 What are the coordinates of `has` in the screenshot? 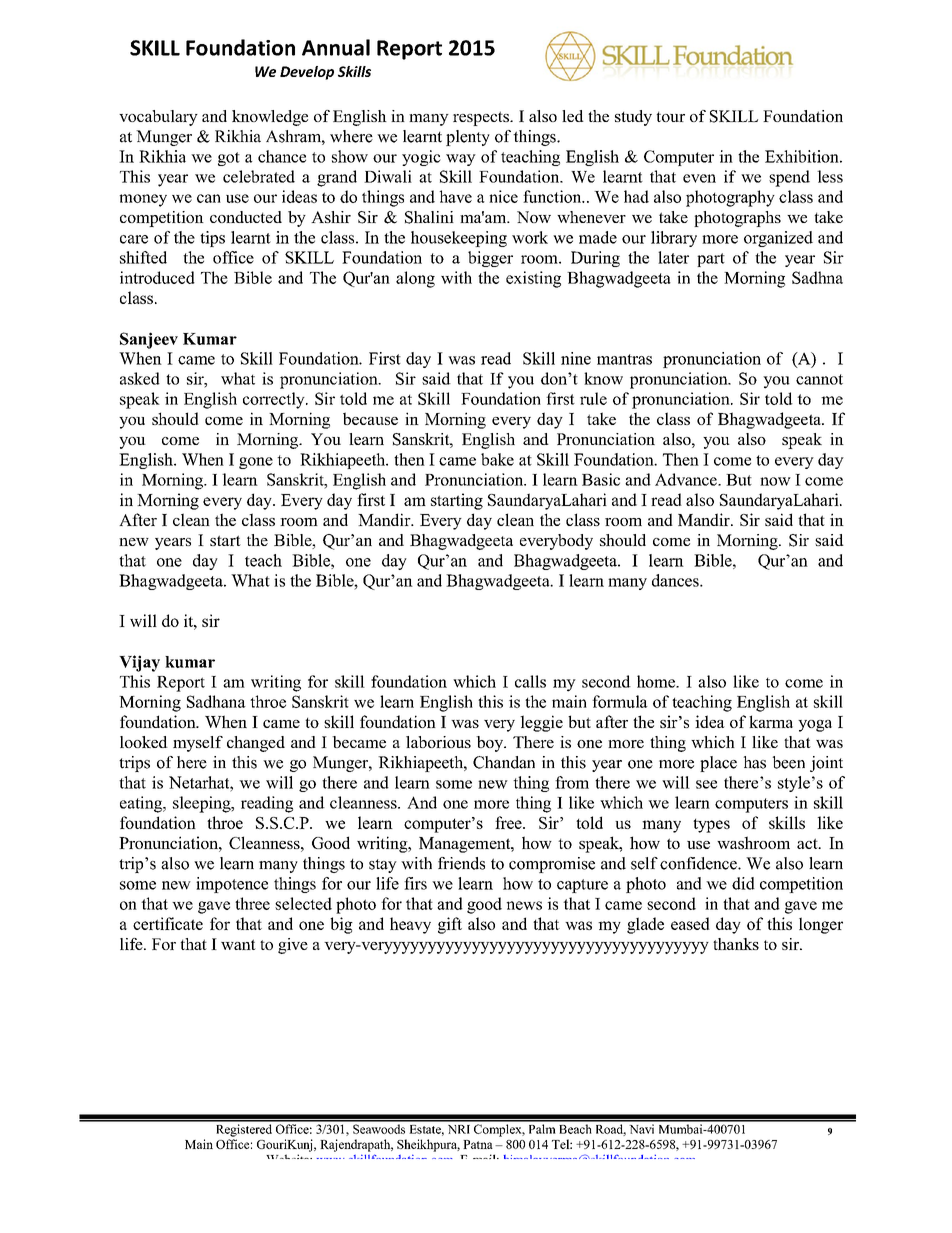 It's located at (755, 762).
